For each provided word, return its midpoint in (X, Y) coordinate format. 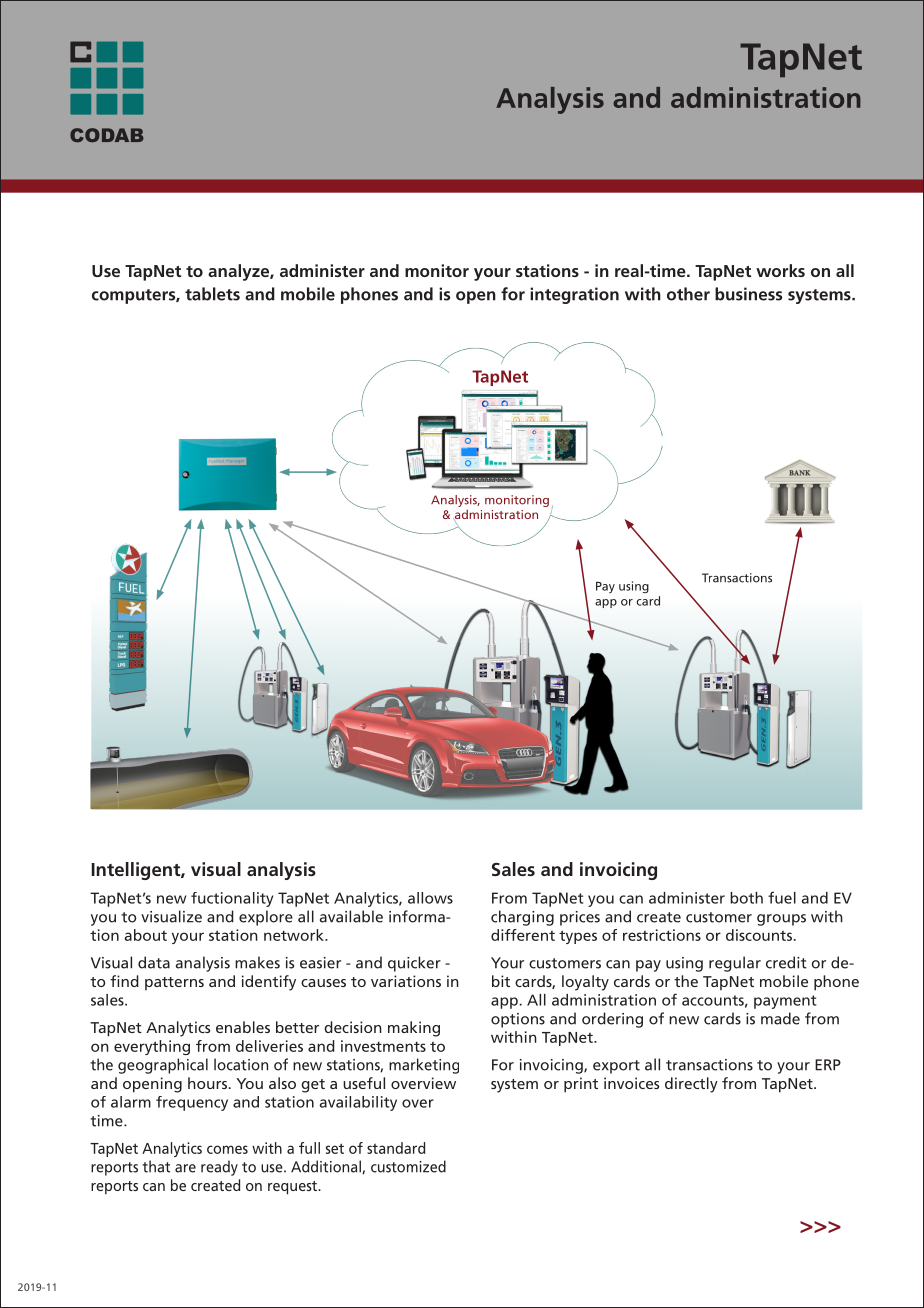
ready (219, 1168)
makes (257, 962)
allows (430, 898)
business (748, 294)
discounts (759, 935)
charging (522, 918)
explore (266, 918)
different (523, 935)
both (746, 898)
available (351, 916)
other (688, 294)
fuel (782, 897)
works (780, 270)
